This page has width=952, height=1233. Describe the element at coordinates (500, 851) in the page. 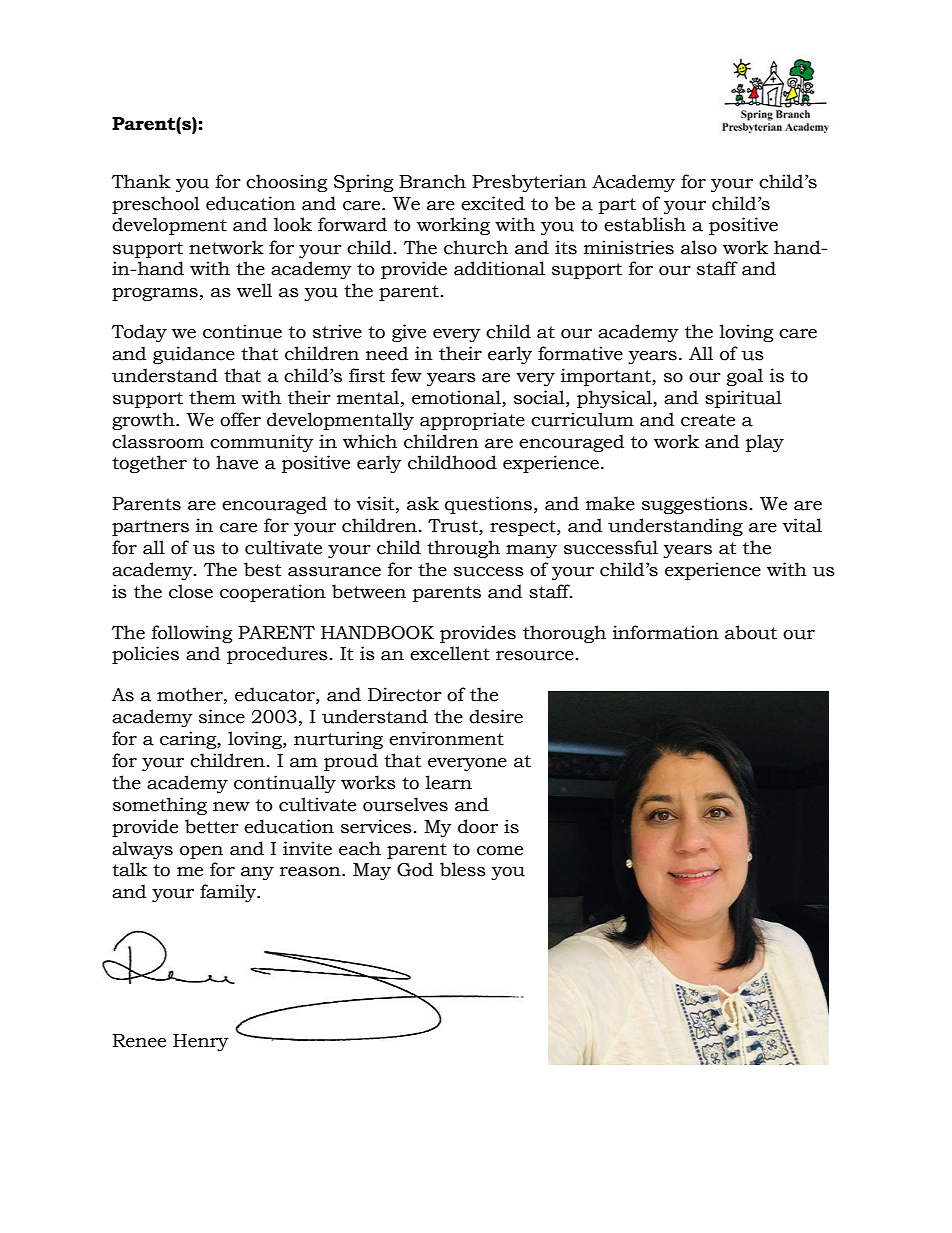

I see `come` at that location.
